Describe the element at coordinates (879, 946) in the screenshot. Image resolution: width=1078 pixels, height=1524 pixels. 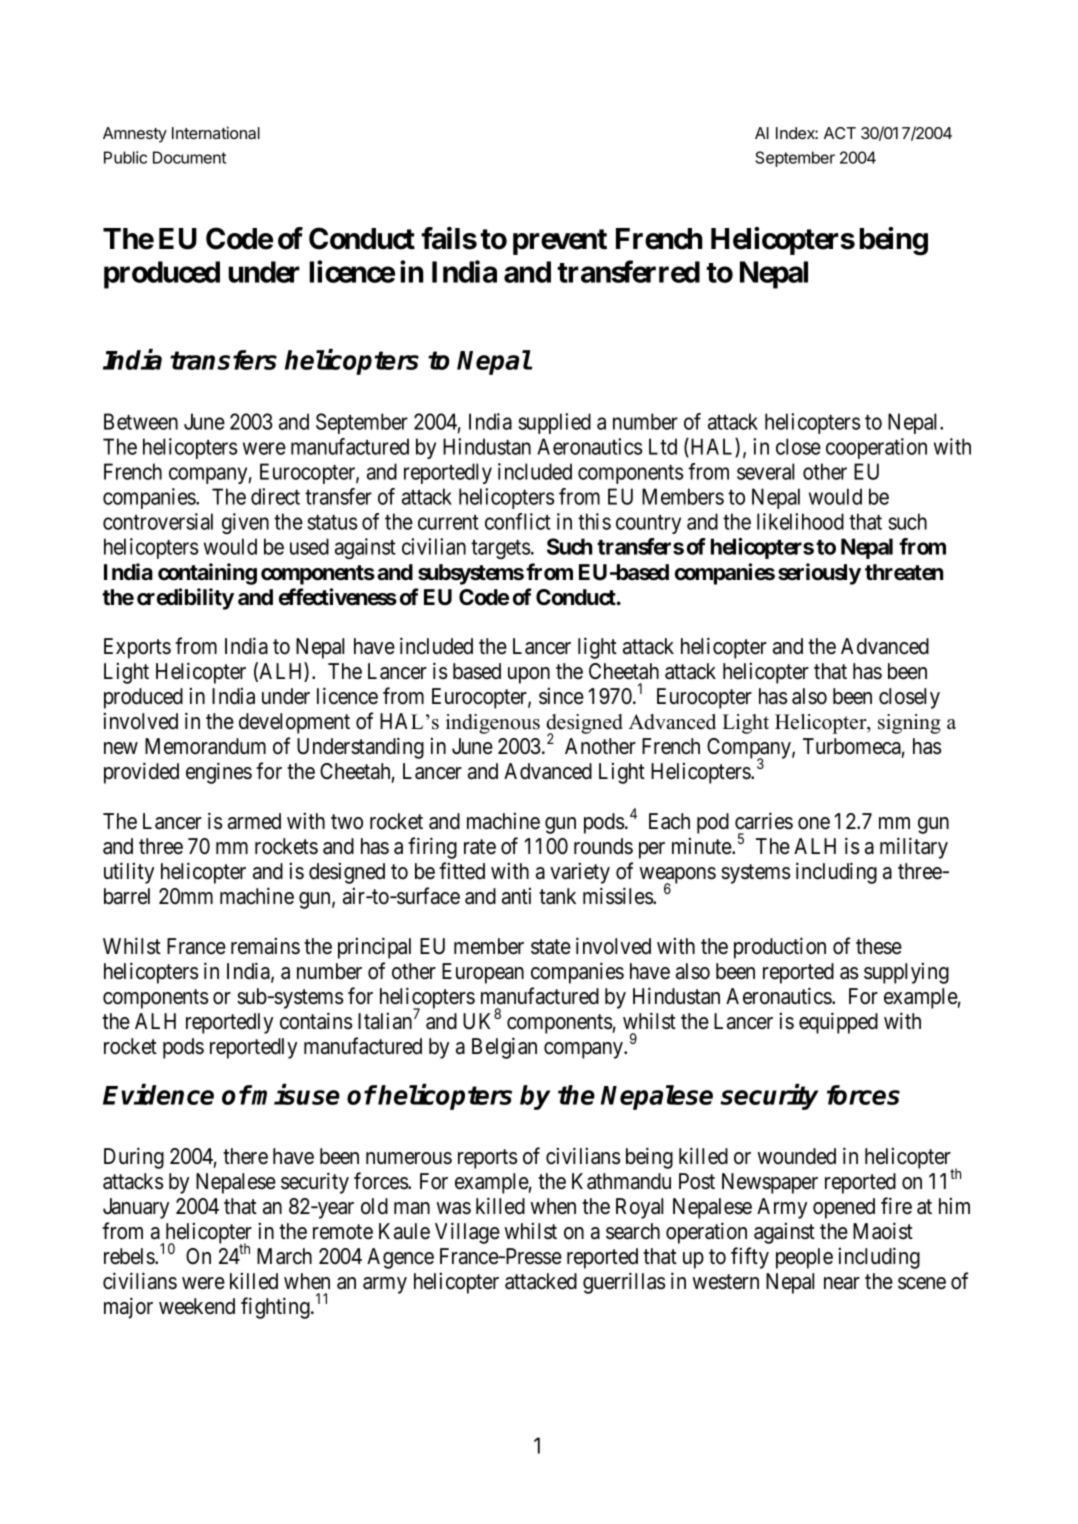
I see `these` at that location.
